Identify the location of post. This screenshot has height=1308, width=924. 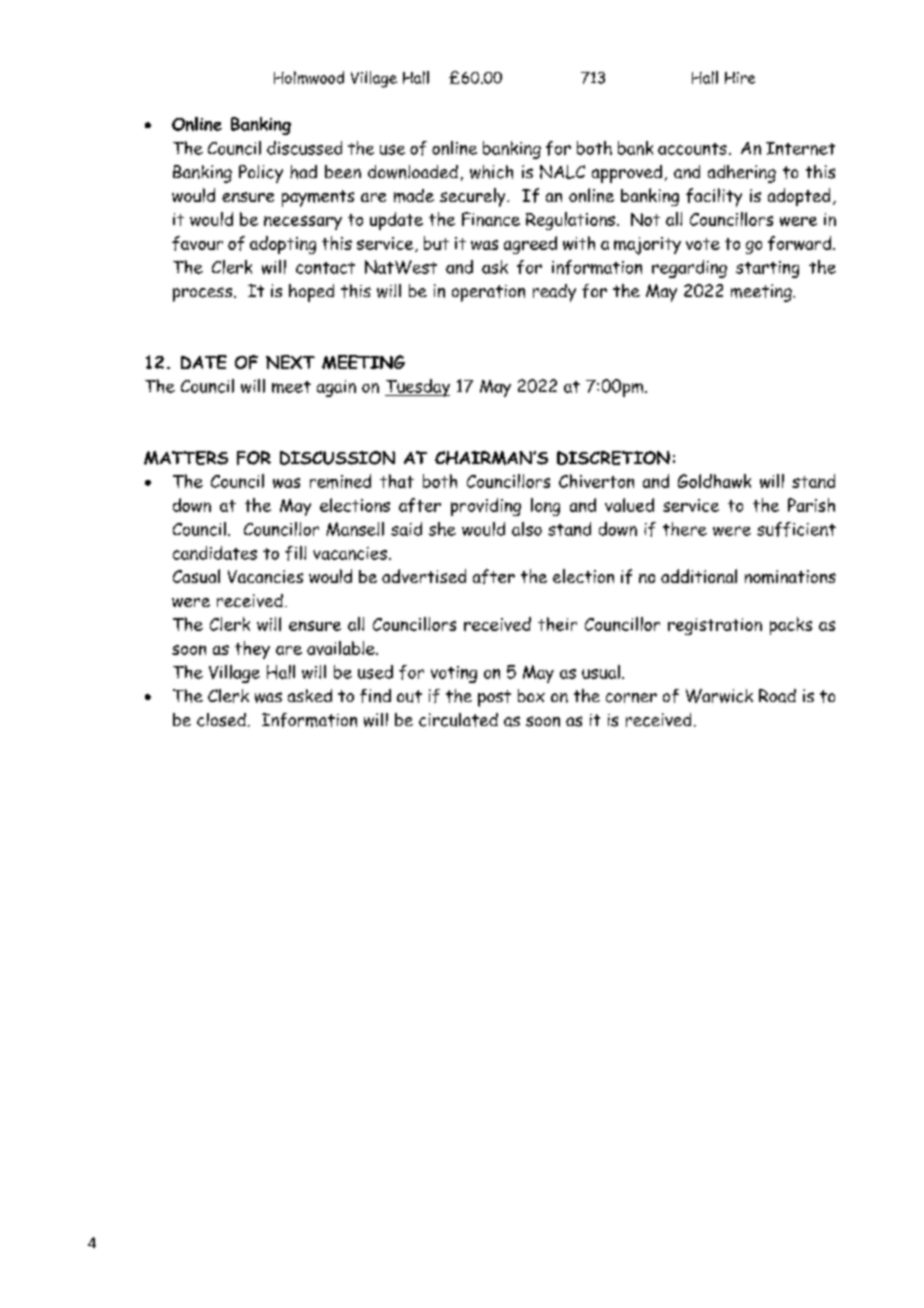
(494, 698).
